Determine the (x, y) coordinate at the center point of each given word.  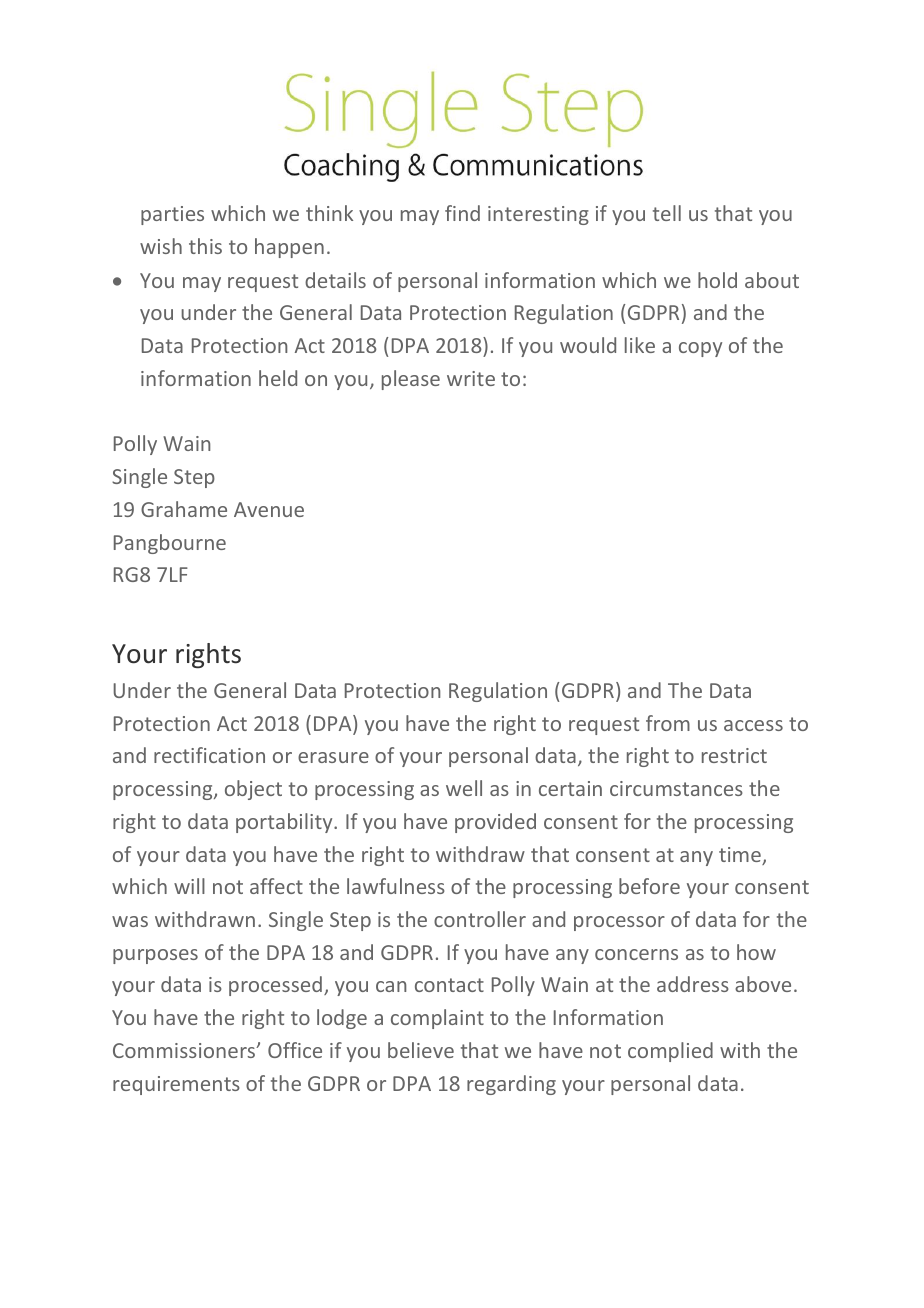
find (462, 213)
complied (670, 1052)
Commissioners (185, 1050)
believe (421, 1050)
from (668, 723)
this (205, 246)
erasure (333, 757)
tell (667, 213)
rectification (209, 755)
